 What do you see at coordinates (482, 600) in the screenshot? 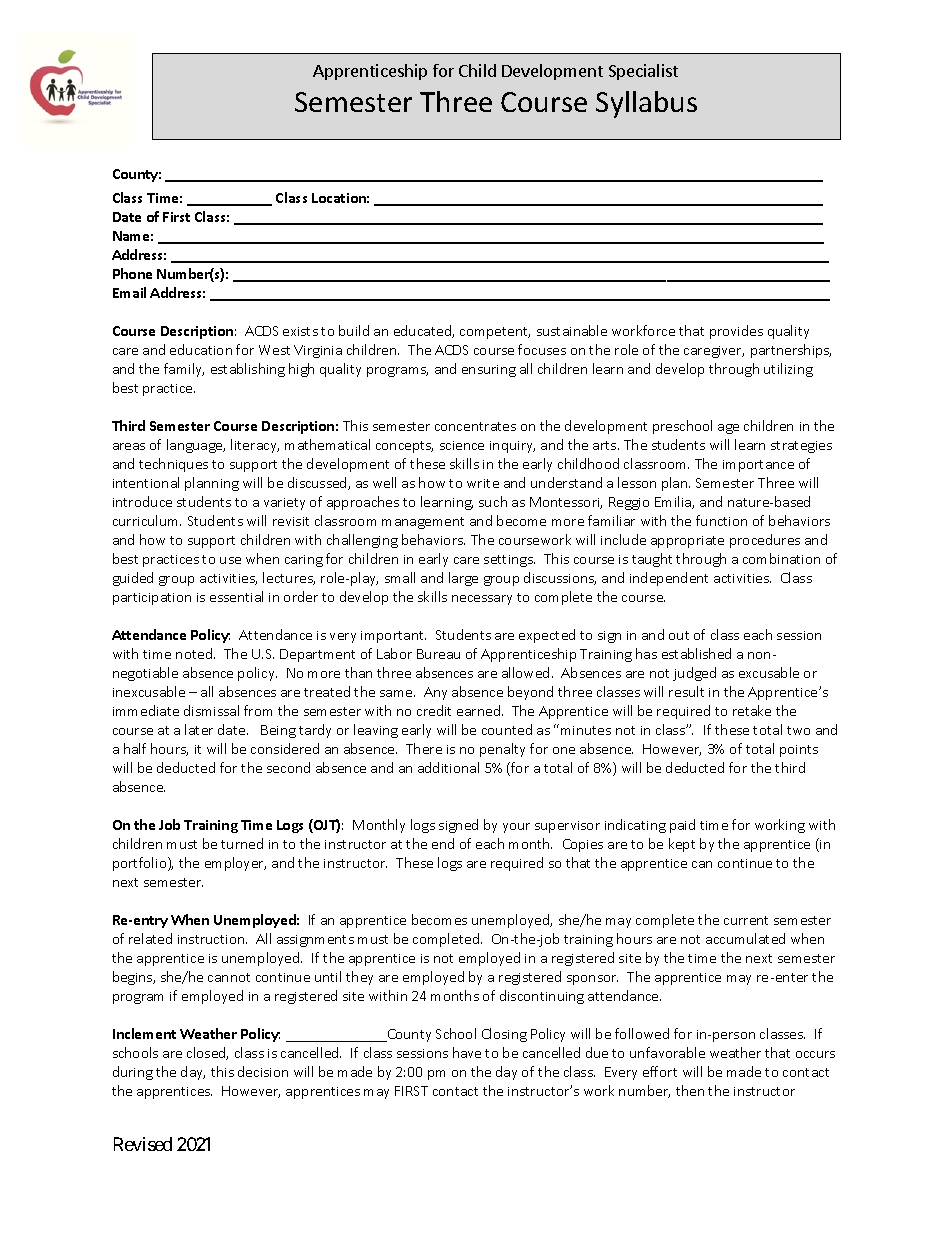
I see `necessary` at bounding box center [482, 600].
